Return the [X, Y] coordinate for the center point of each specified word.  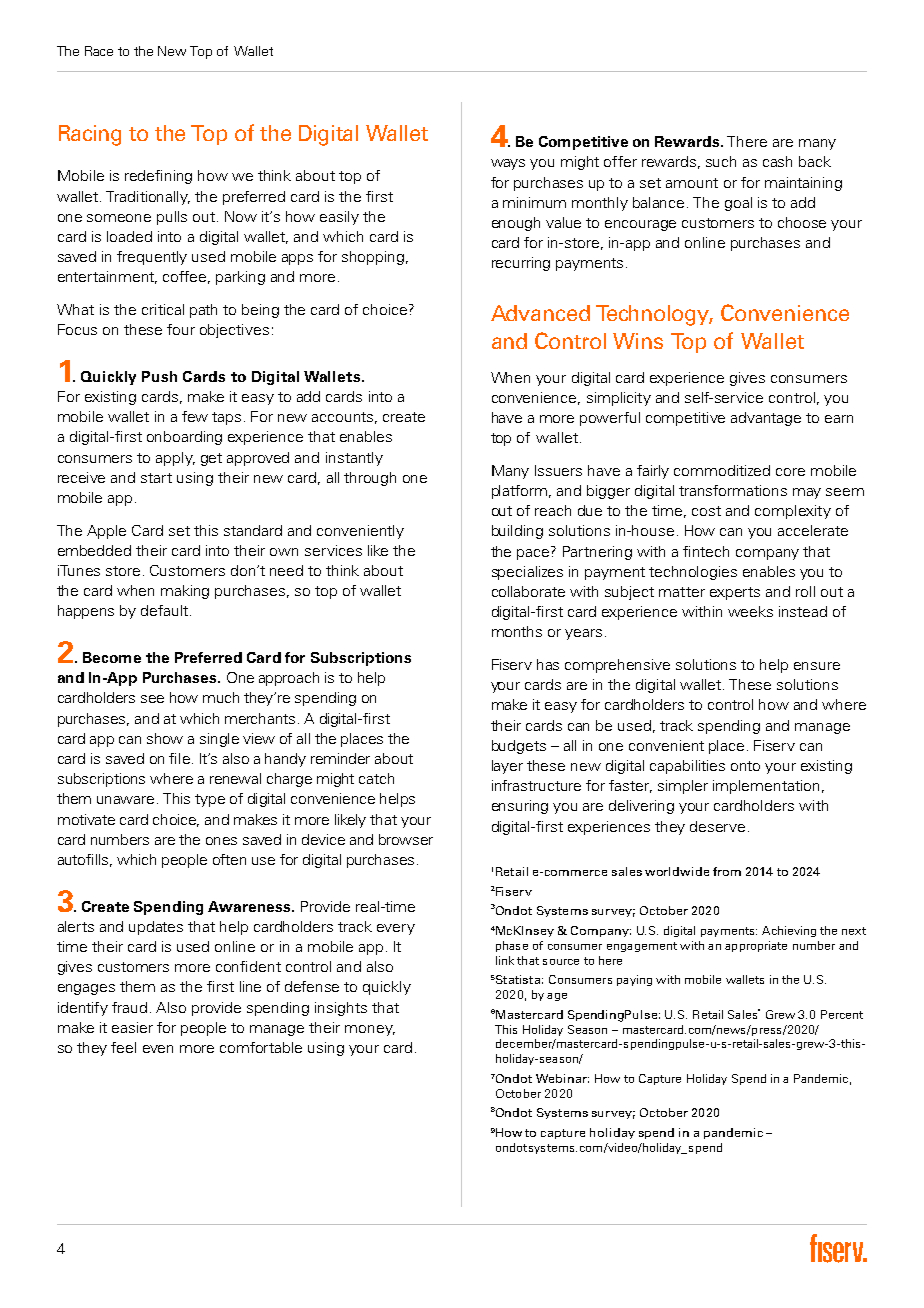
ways [508, 164]
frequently [152, 258]
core [790, 472]
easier [132, 1027]
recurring [521, 264]
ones [221, 841]
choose [802, 222]
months [517, 631]
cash [777, 161]
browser [406, 839]
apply [175, 459]
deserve [717, 826]
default [164, 610]
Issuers [558, 470]
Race [99, 51]
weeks [750, 611]
